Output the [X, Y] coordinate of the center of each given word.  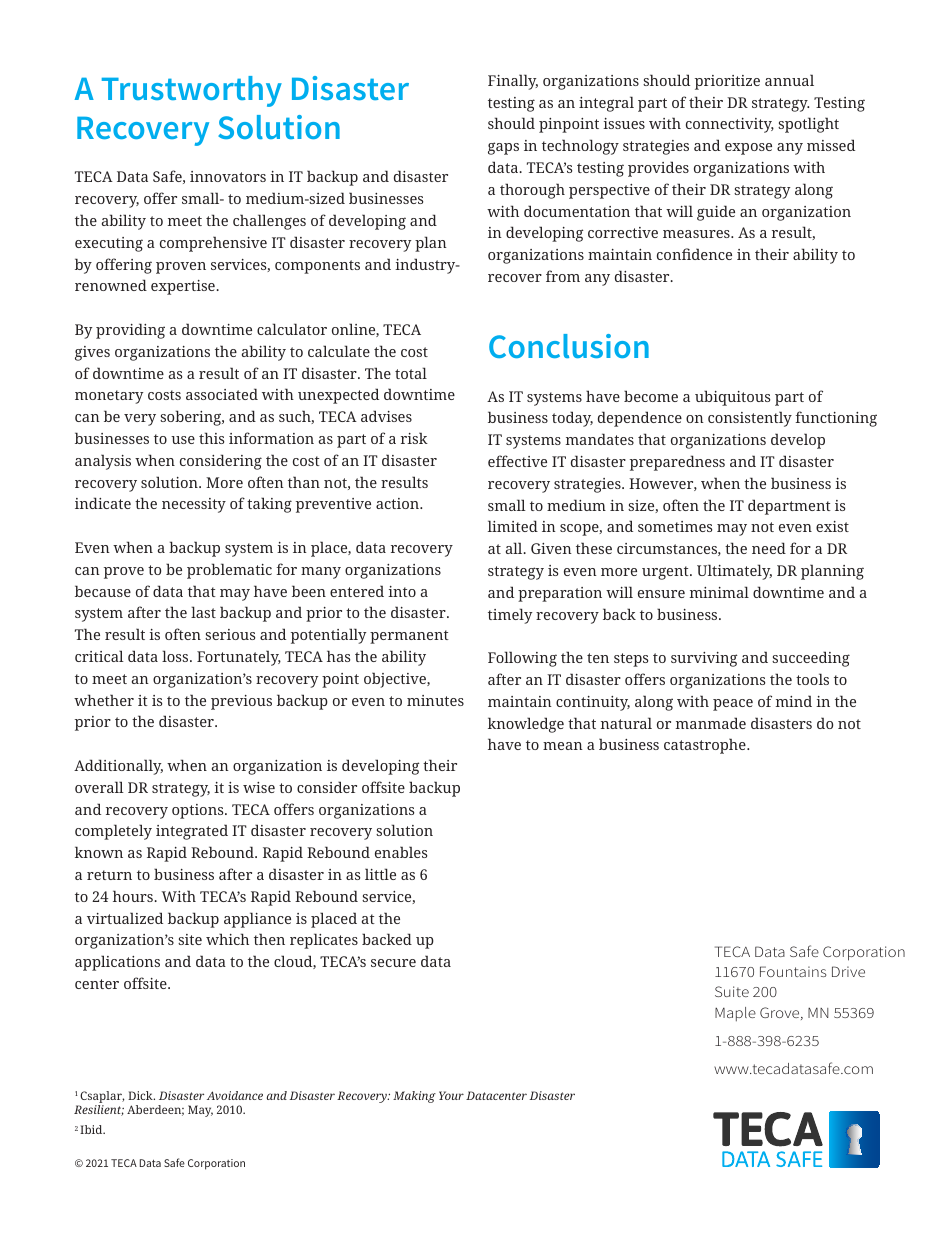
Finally [513, 82]
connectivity [730, 125]
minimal [719, 592]
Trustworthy [192, 91]
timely [510, 616]
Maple [735, 1014]
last [203, 612]
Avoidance [235, 1095]
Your [451, 1095]
